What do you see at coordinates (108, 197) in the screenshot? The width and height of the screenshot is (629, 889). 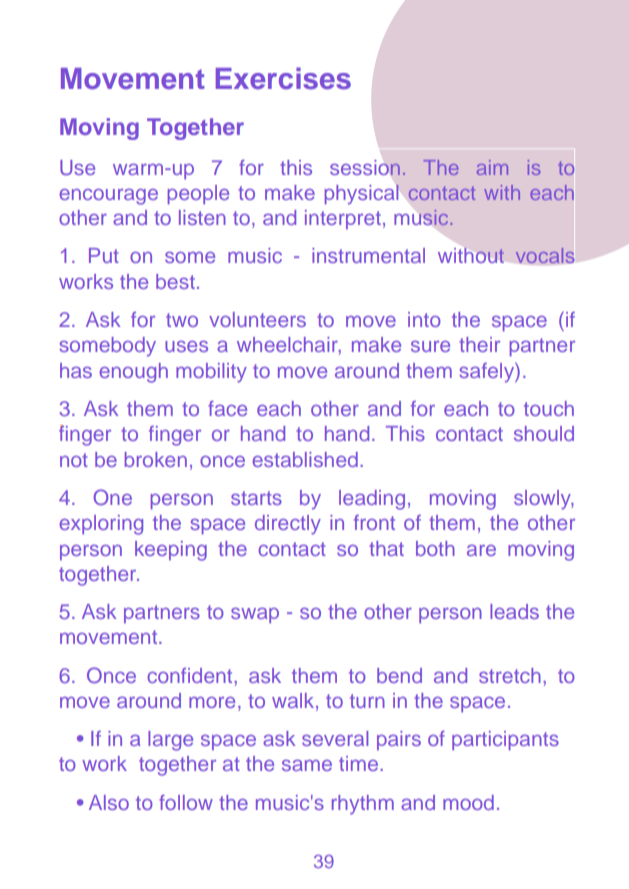 I see `encourage` at bounding box center [108, 197].
